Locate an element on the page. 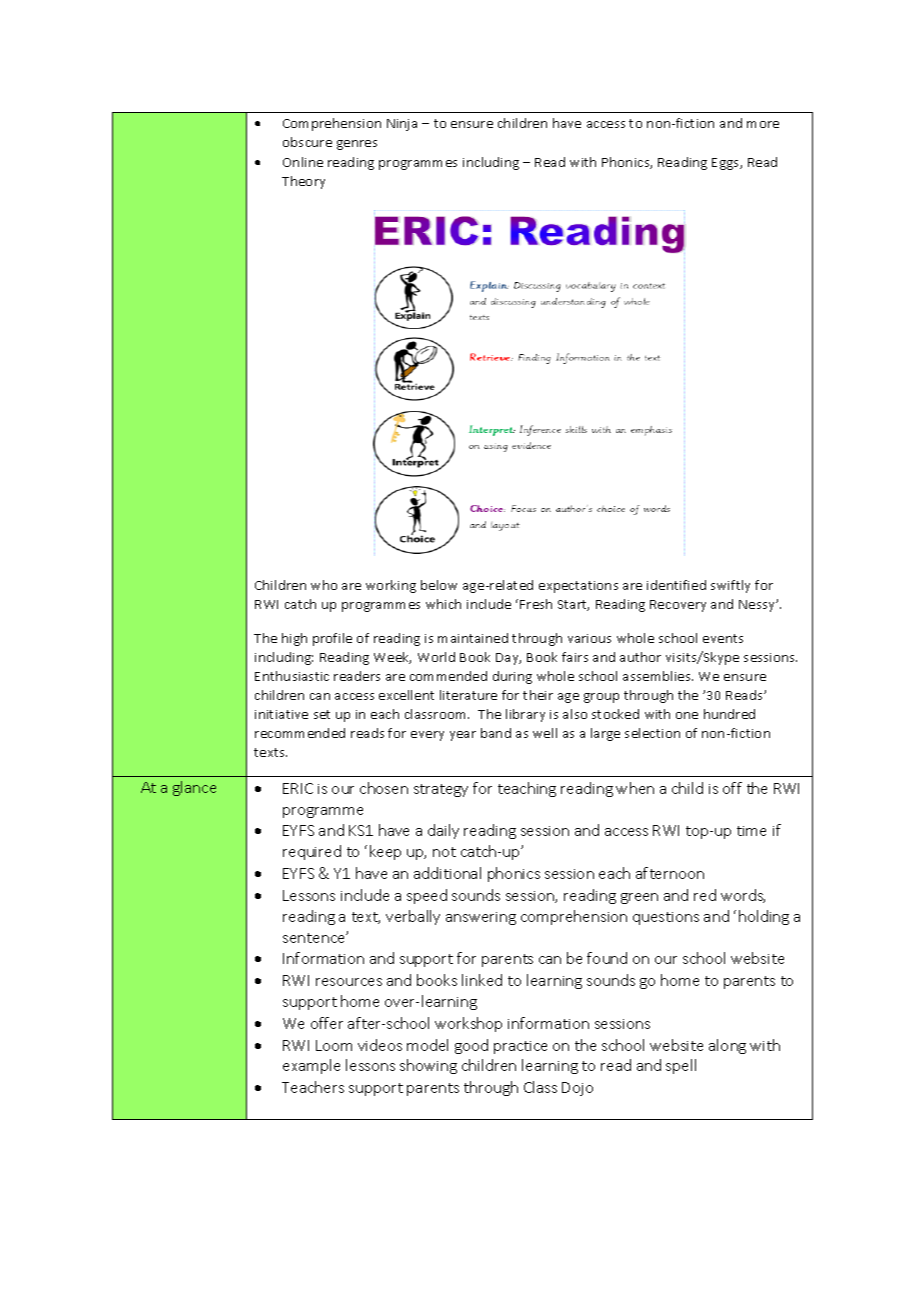 This page has height=1308, width=924. example is located at coordinates (311, 1066).
